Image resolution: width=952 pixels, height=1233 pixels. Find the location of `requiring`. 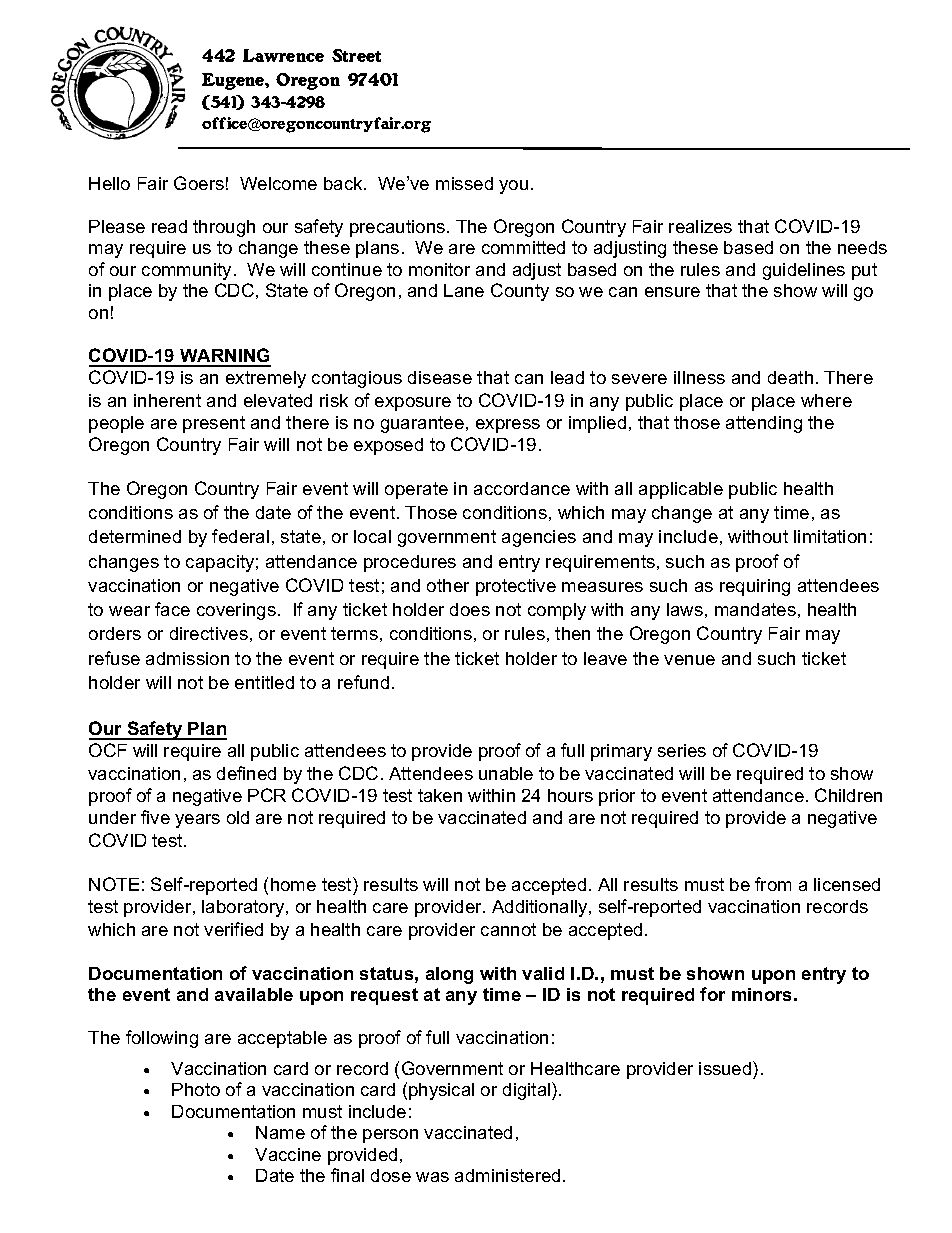

requiring is located at coordinates (755, 587).
